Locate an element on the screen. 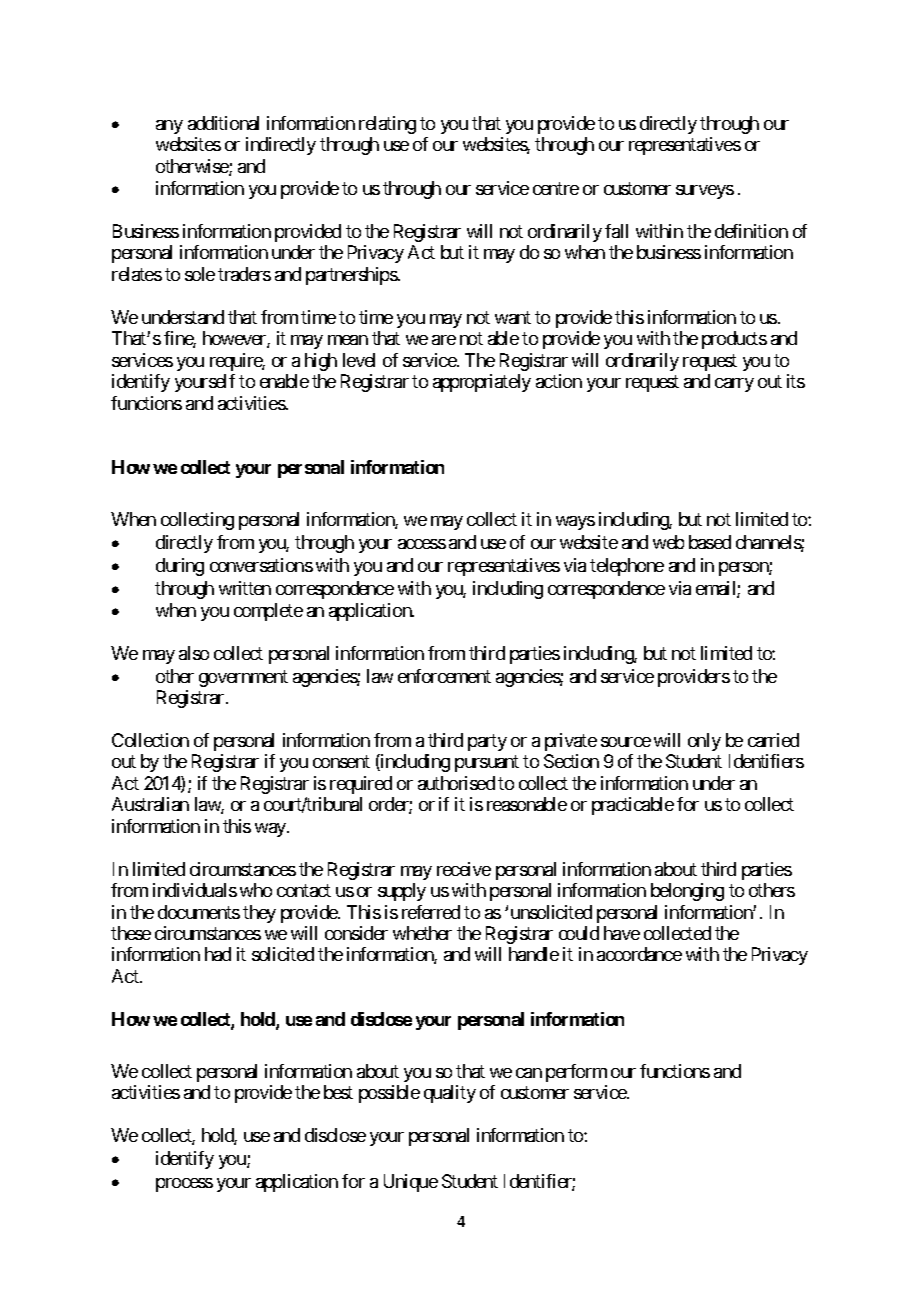 The height and width of the screenshot is (1308, 924). best is located at coordinates (338, 1092).
